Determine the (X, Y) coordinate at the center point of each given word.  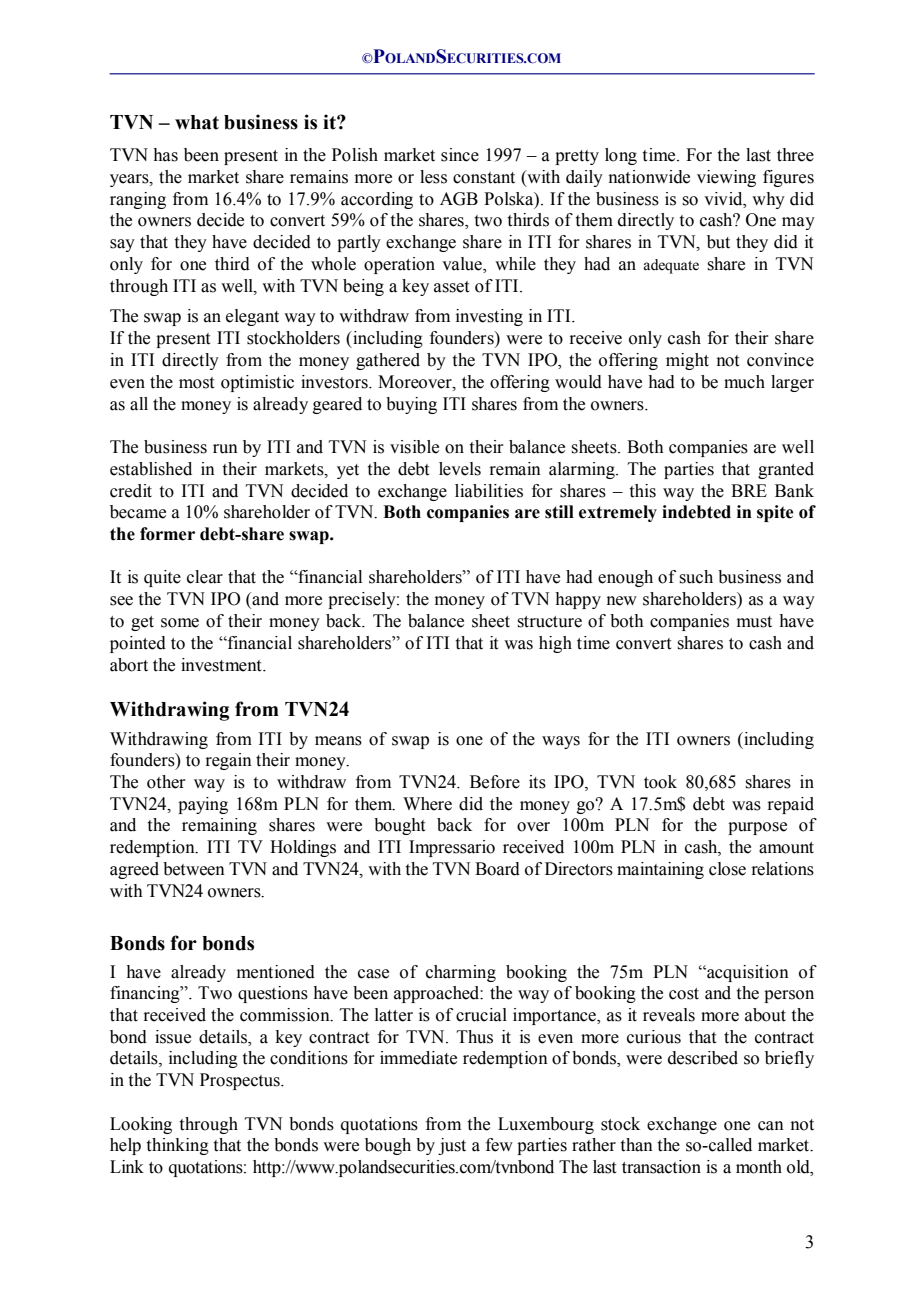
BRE (749, 490)
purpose (757, 828)
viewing (726, 178)
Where (427, 804)
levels (460, 469)
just (452, 1146)
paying (203, 805)
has (165, 155)
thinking (178, 1146)
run (225, 449)
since (460, 155)
